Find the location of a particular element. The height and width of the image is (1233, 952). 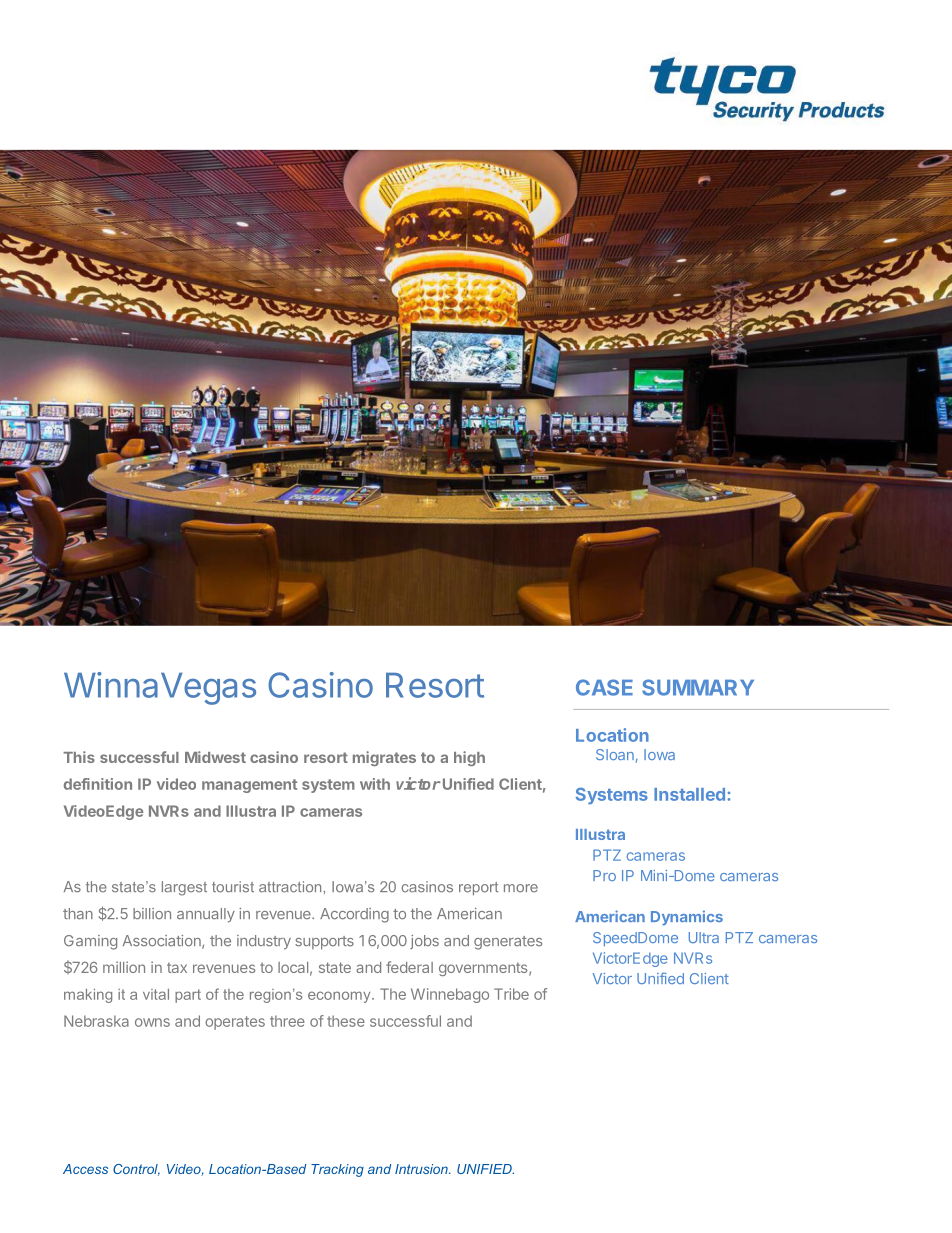

Midwest is located at coordinates (215, 757).
